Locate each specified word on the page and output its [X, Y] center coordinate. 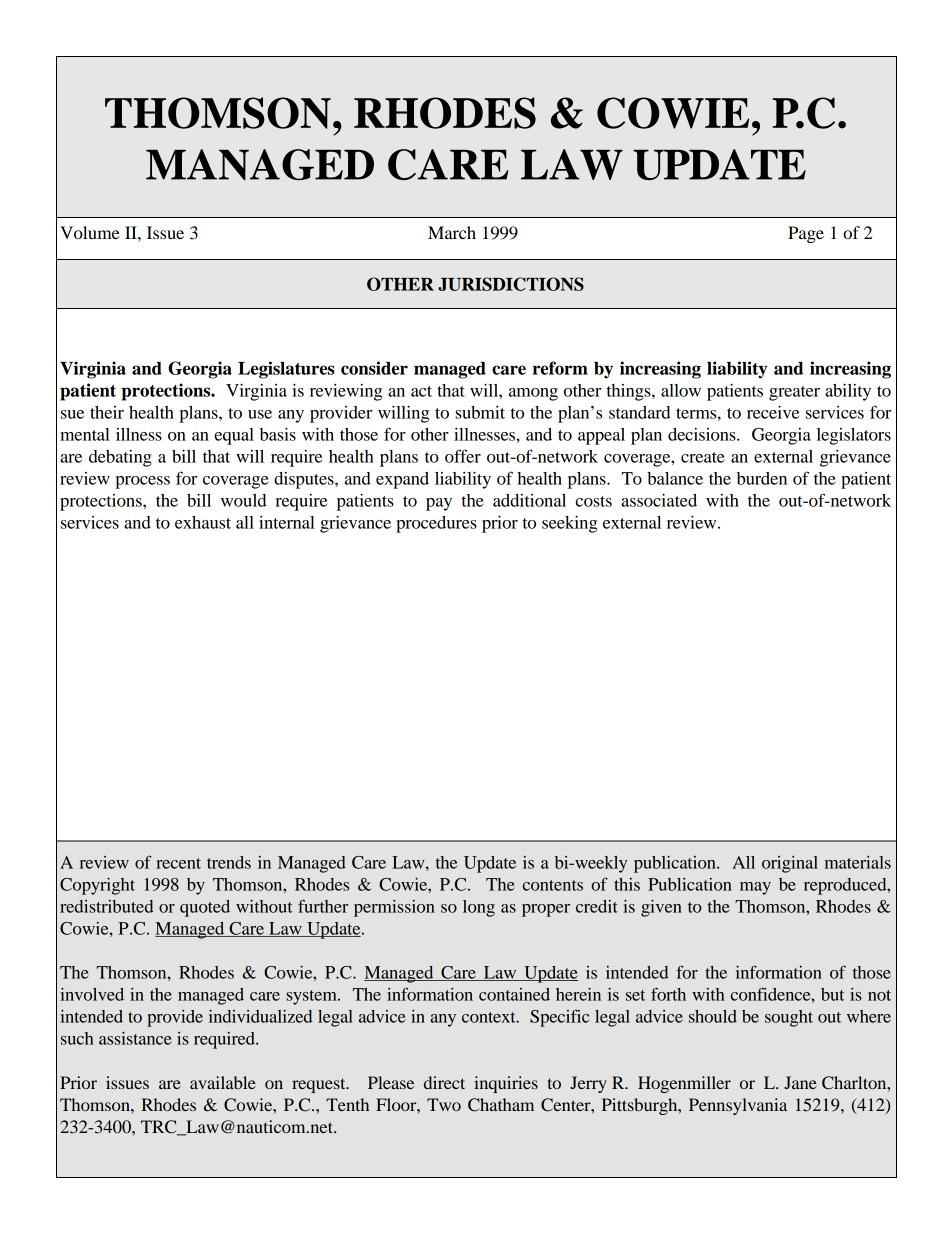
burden [762, 478]
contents [552, 885]
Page [806, 234]
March [452, 232]
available [223, 1082]
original [790, 864]
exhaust [203, 522]
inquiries [506, 1084]
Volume [90, 232]
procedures [436, 524]
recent [178, 863]
